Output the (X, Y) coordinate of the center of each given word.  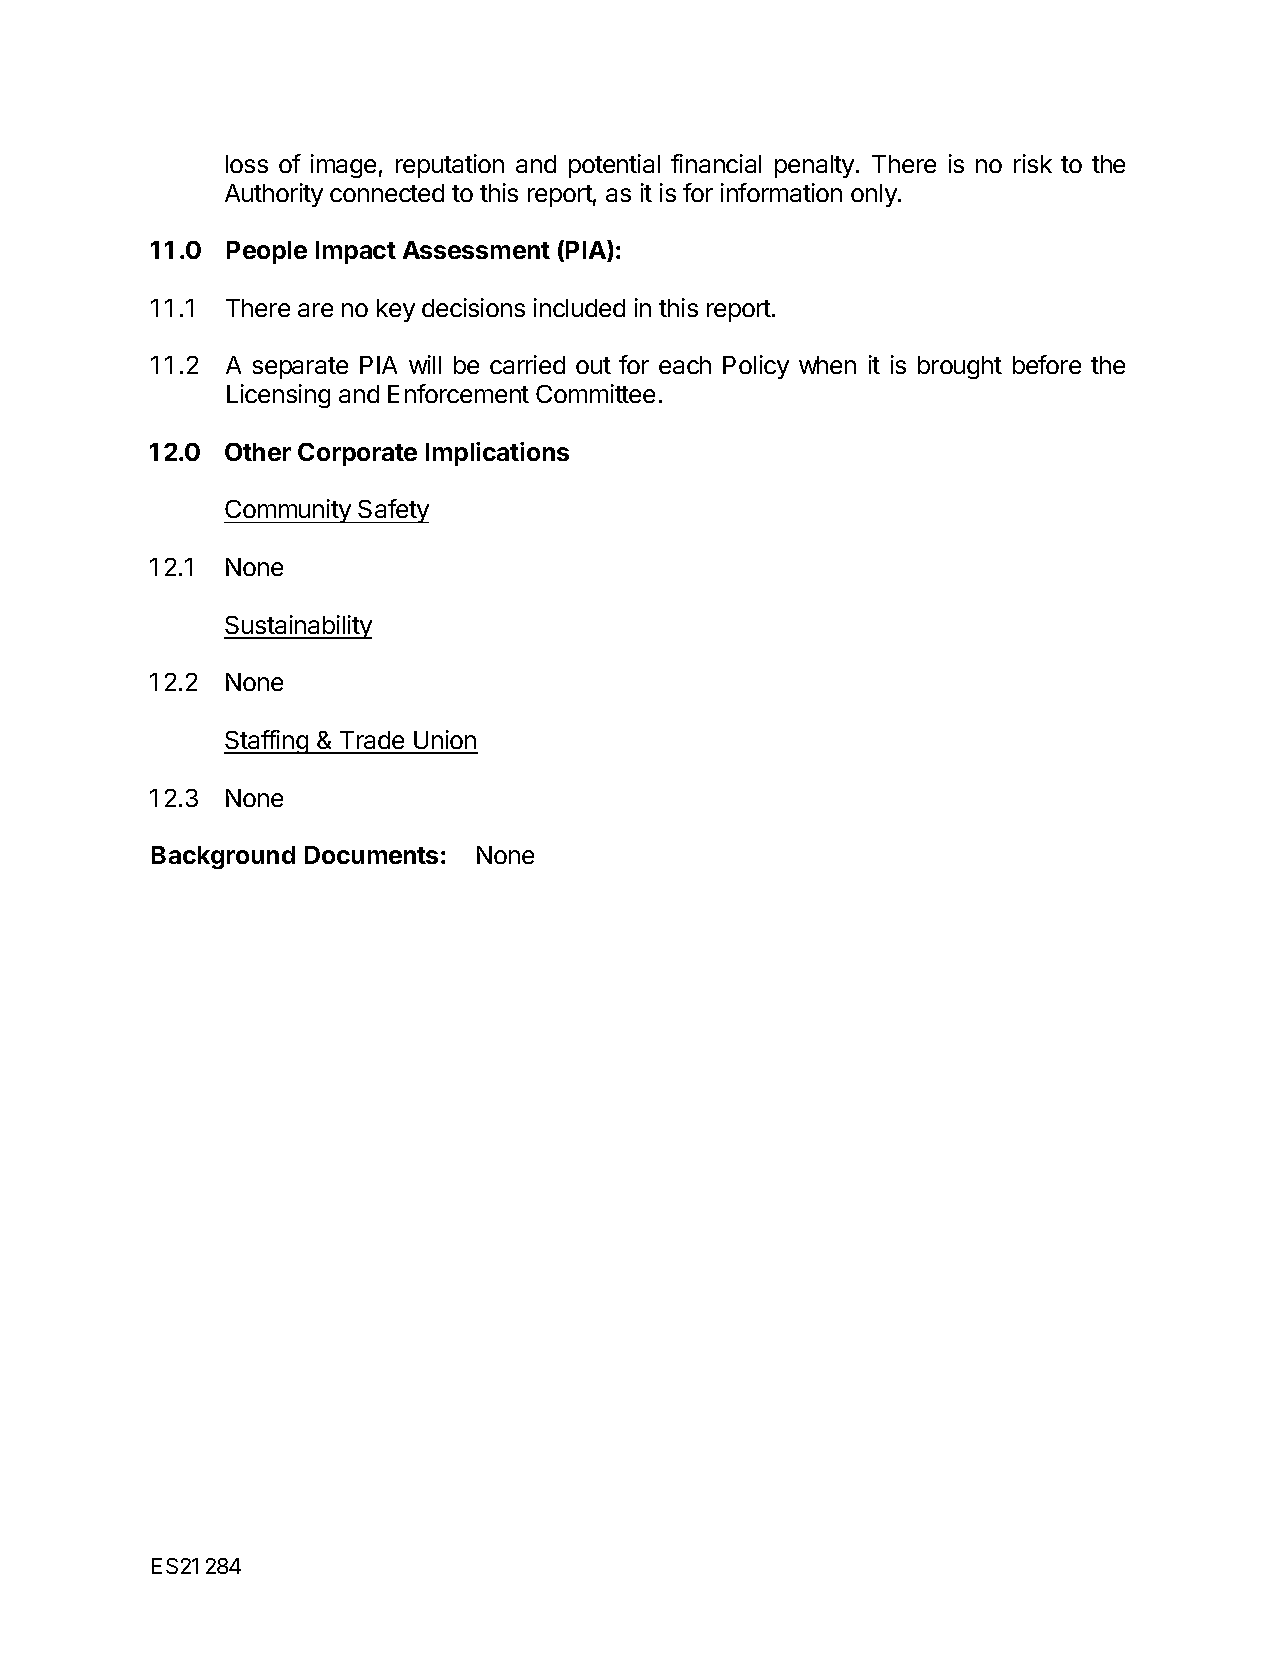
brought (960, 367)
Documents (371, 855)
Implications (497, 454)
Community (288, 511)
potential (614, 166)
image (343, 166)
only (875, 195)
